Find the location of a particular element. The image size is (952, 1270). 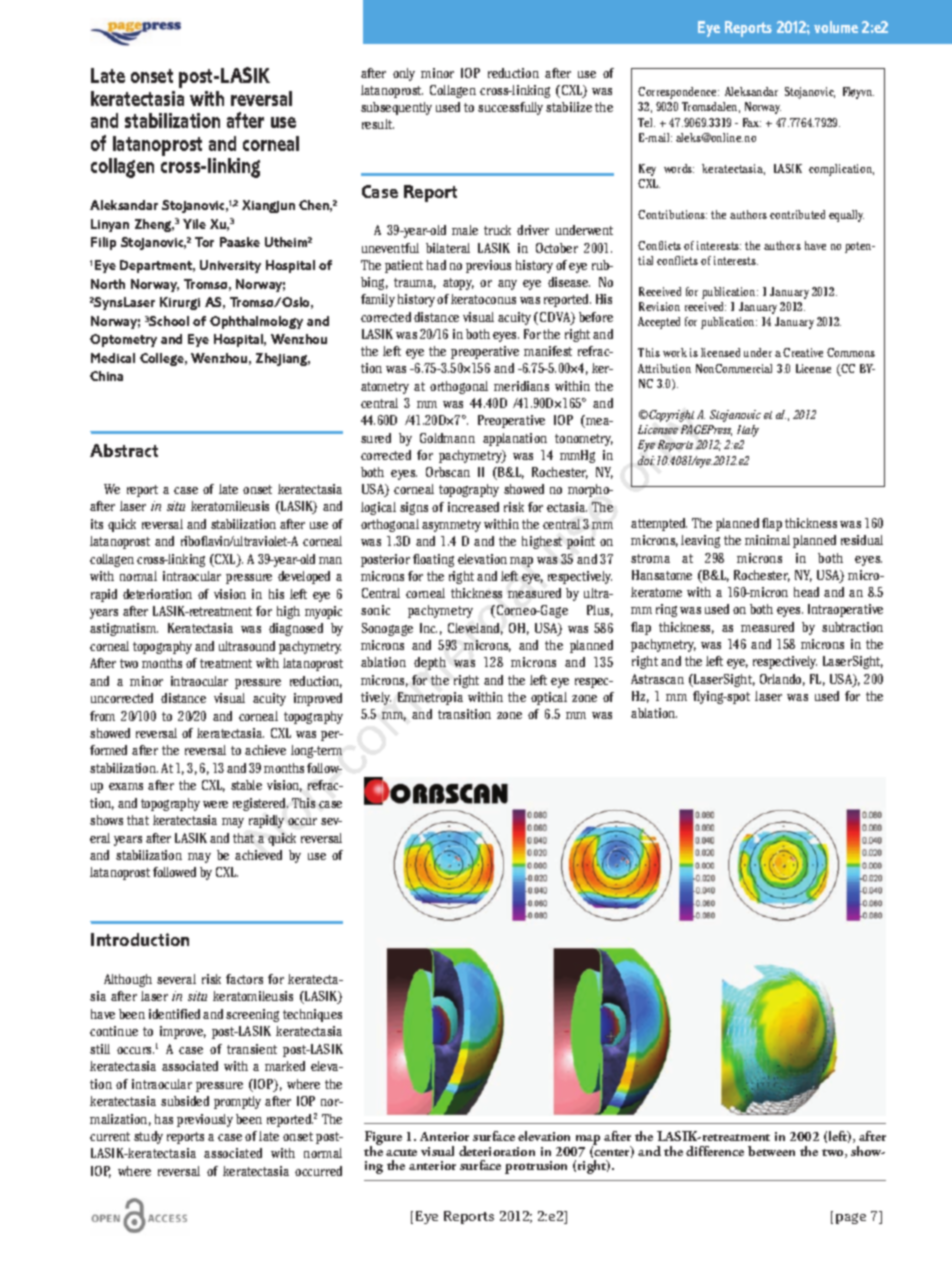

successfully is located at coordinates (510, 108).
